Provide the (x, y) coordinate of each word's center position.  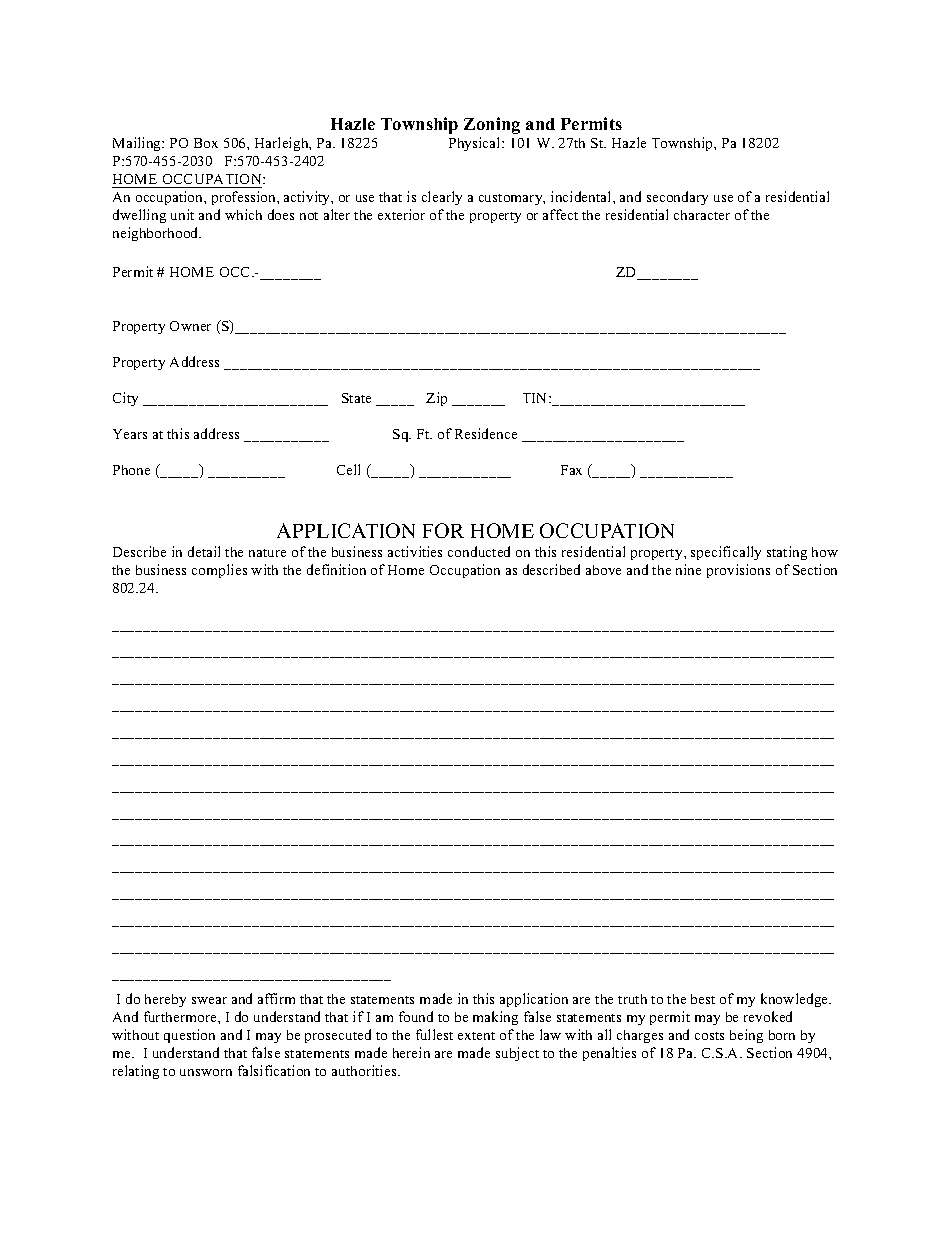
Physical (476, 144)
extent (476, 1036)
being (746, 1036)
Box (206, 143)
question (189, 1036)
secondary (677, 198)
